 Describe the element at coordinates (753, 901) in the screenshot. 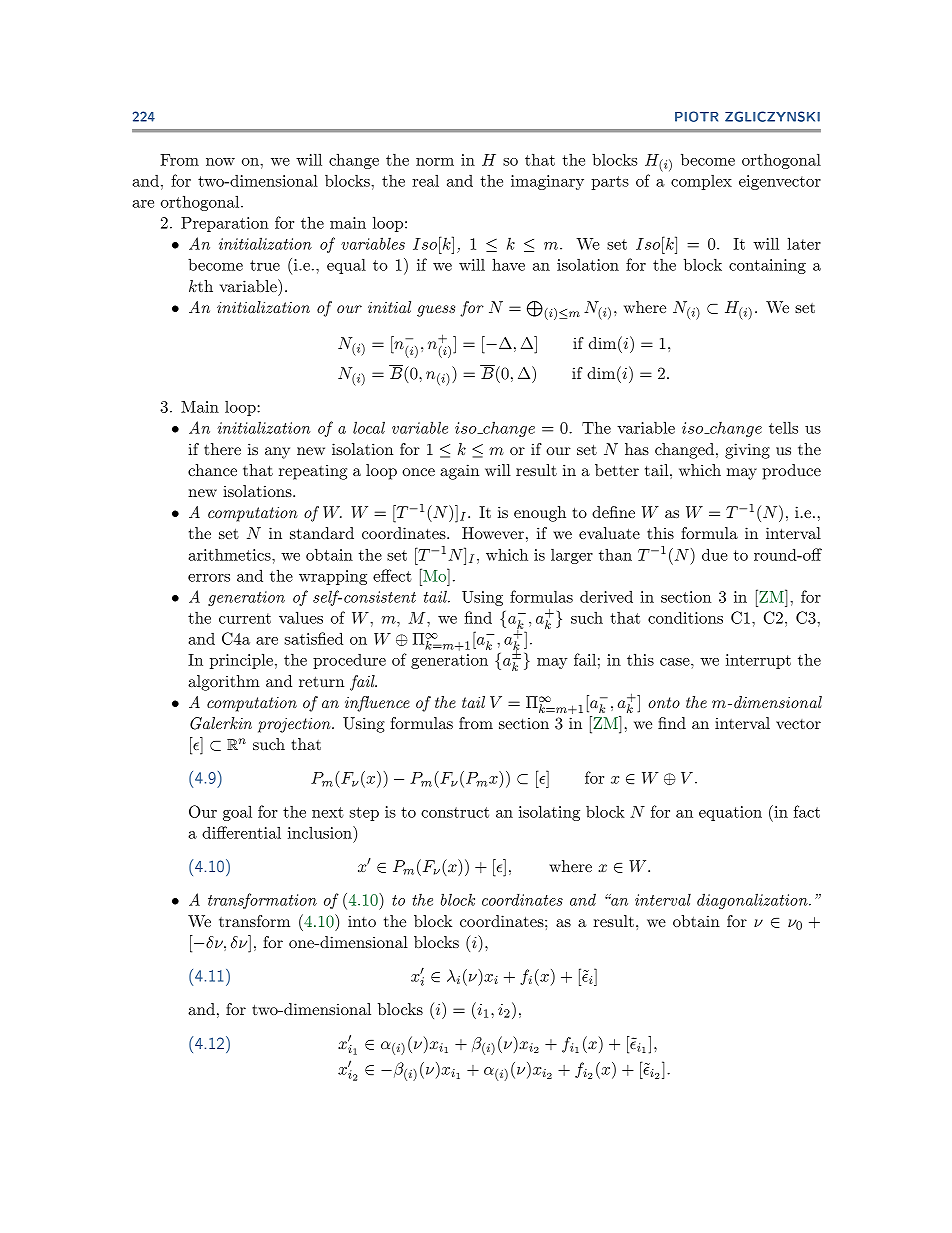

I see `diagonalization` at that location.
